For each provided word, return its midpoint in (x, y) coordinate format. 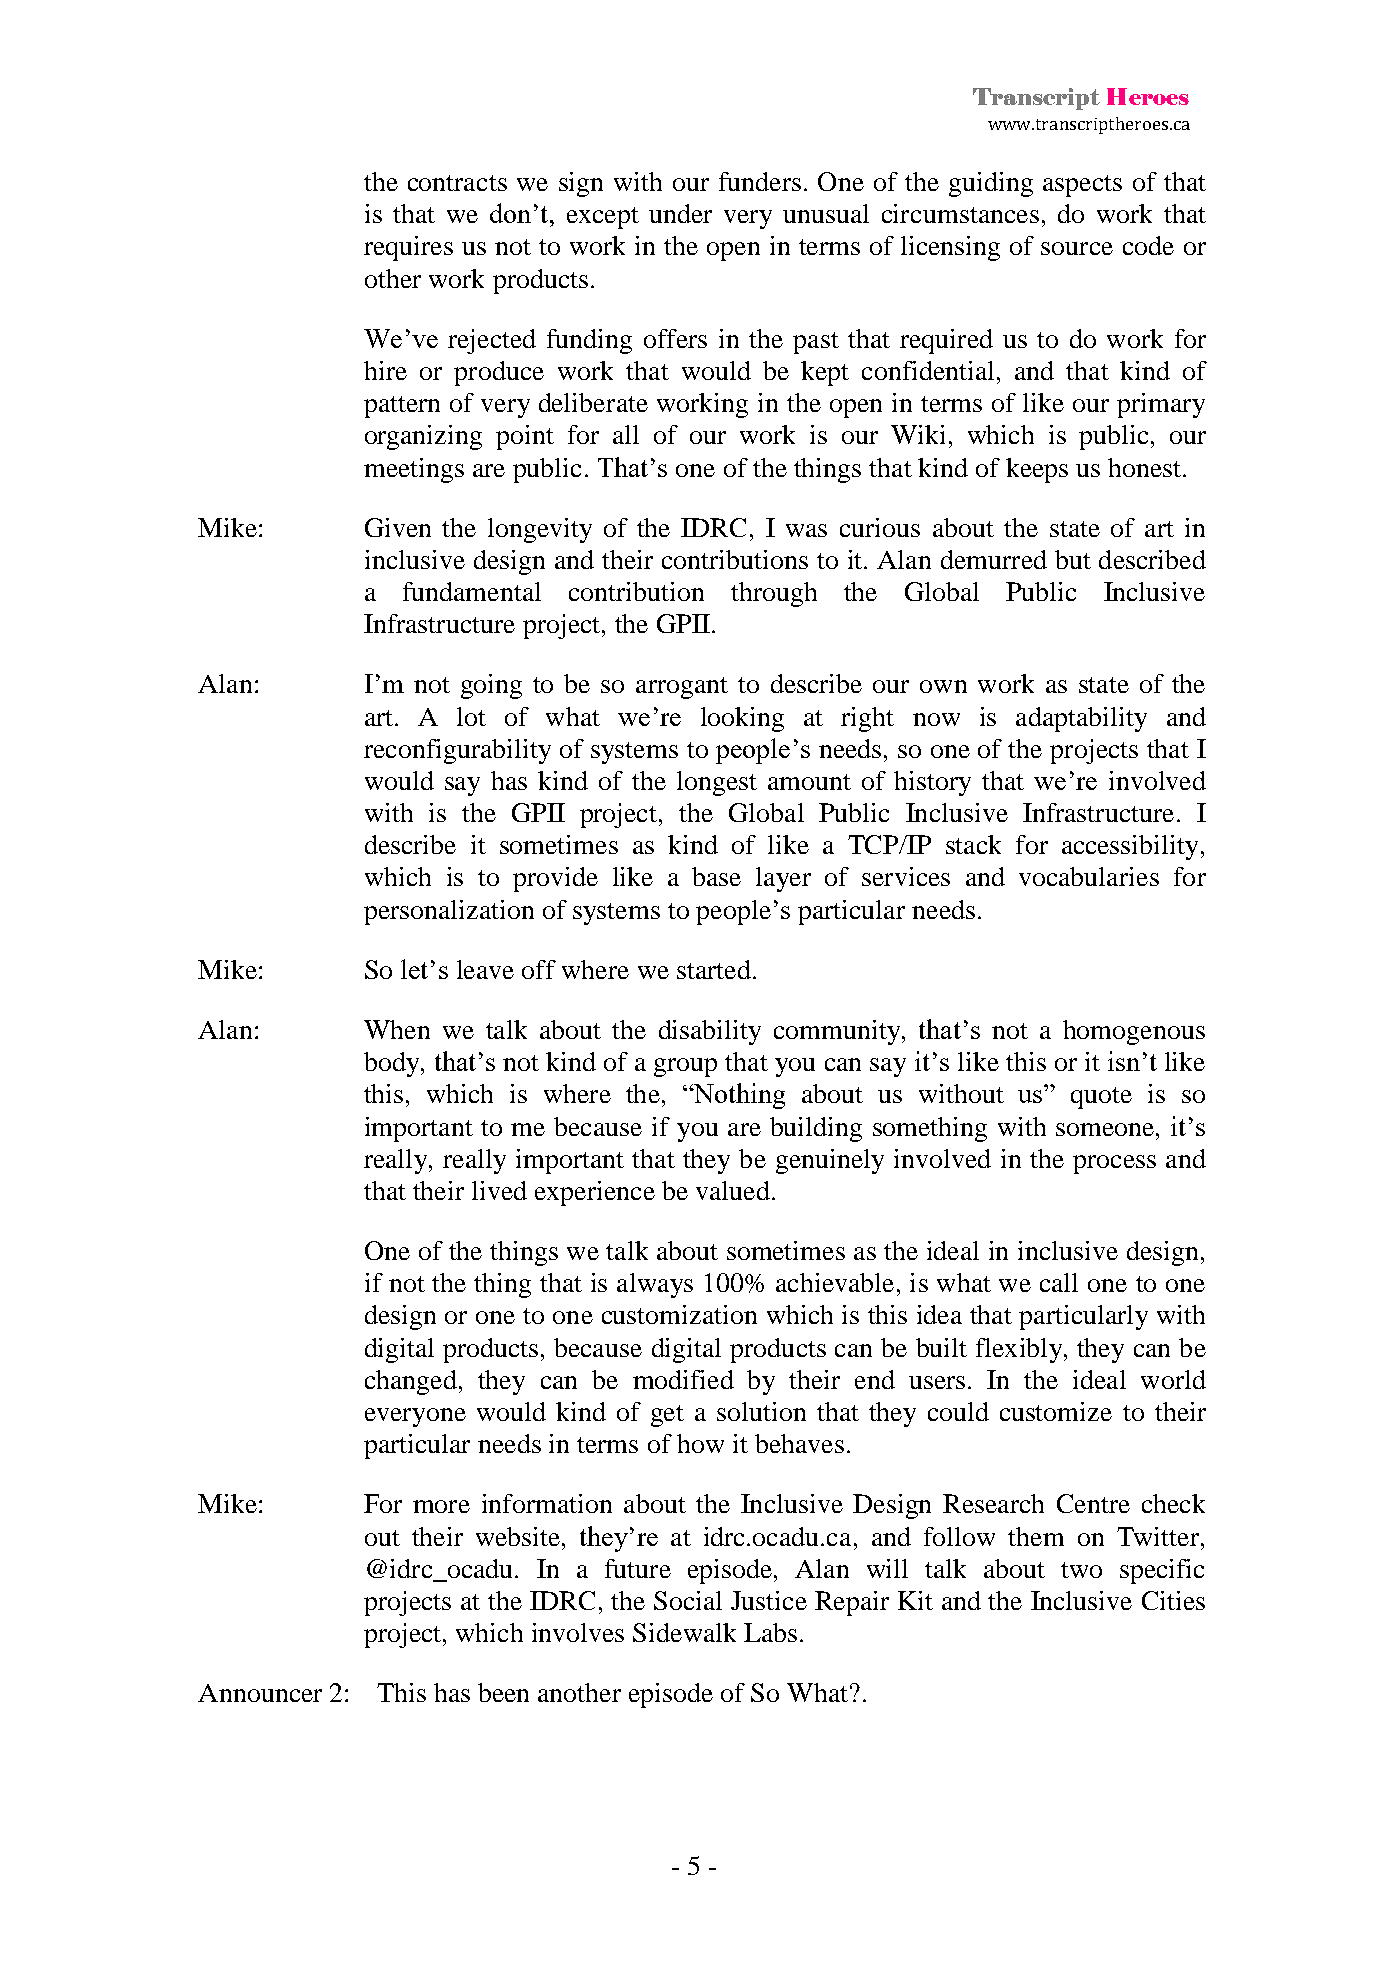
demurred (994, 559)
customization (679, 1314)
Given (398, 527)
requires (408, 248)
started (714, 969)
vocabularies (1089, 876)
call (1059, 1282)
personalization (449, 912)
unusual (826, 213)
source (1077, 248)
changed (411, 1382)
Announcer (260, 1693)
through (774, 594)
